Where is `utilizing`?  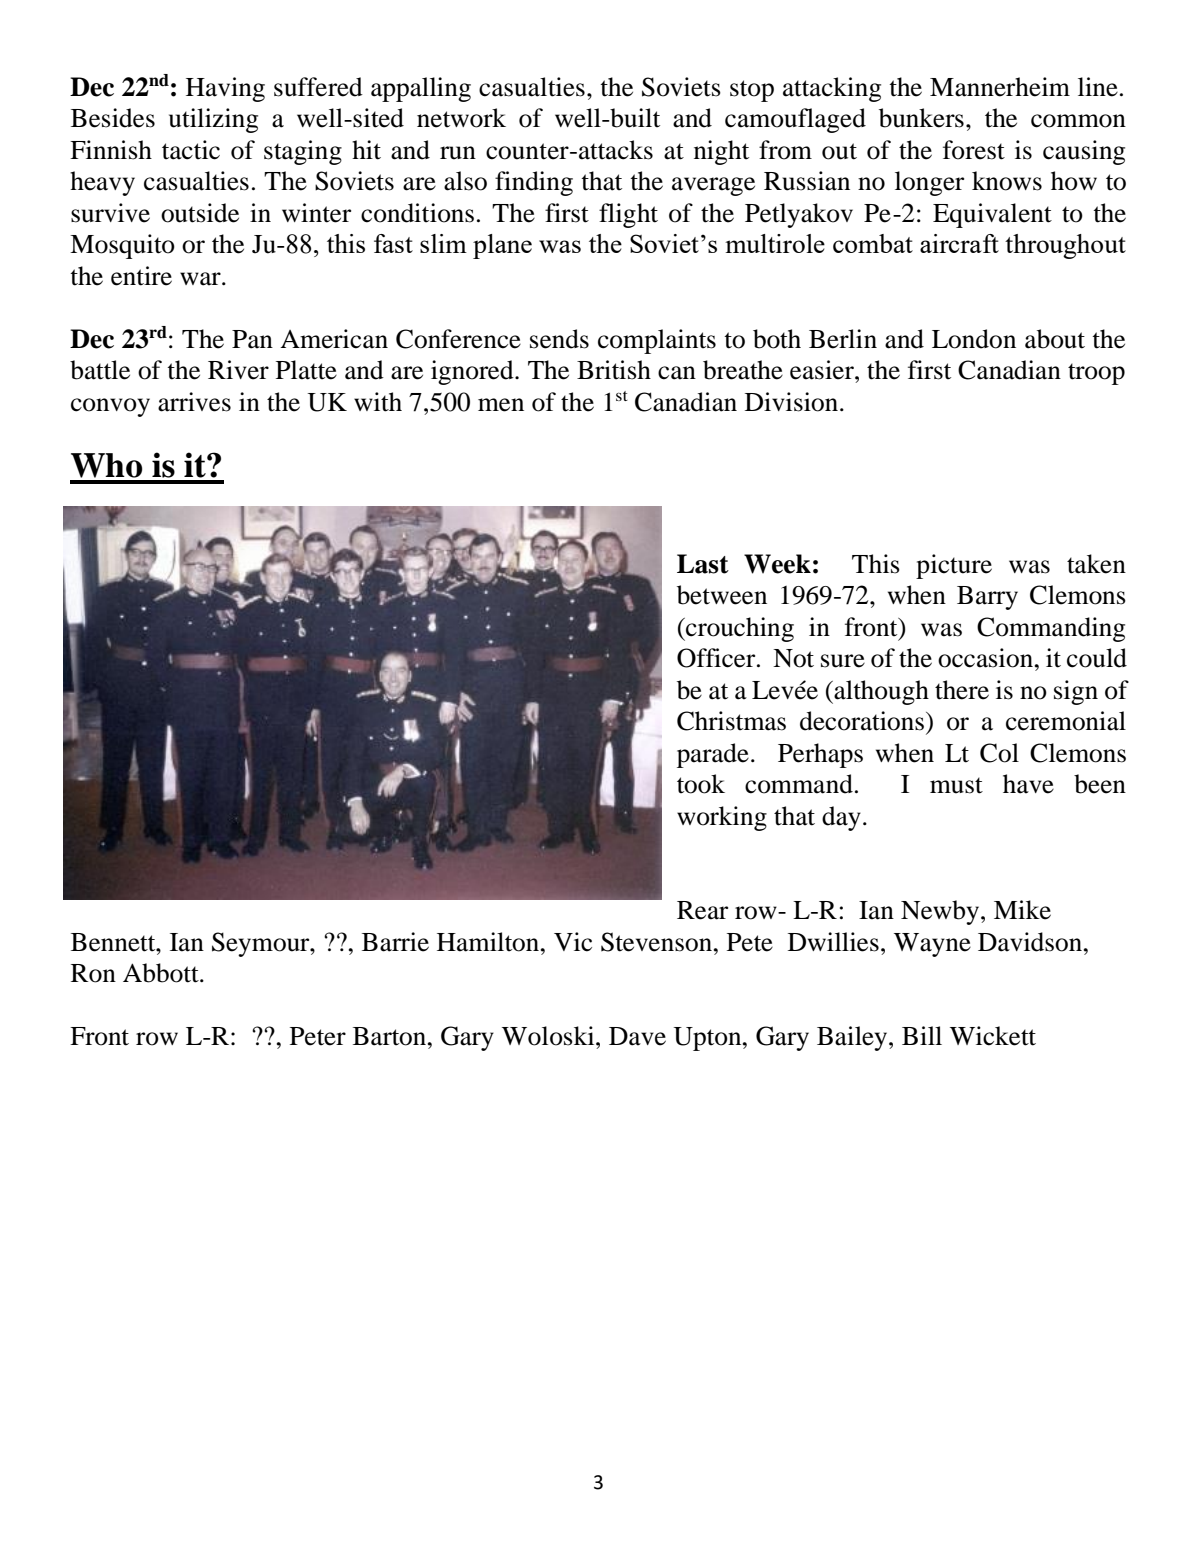 utilizing is located at coordinates (213, 120).
